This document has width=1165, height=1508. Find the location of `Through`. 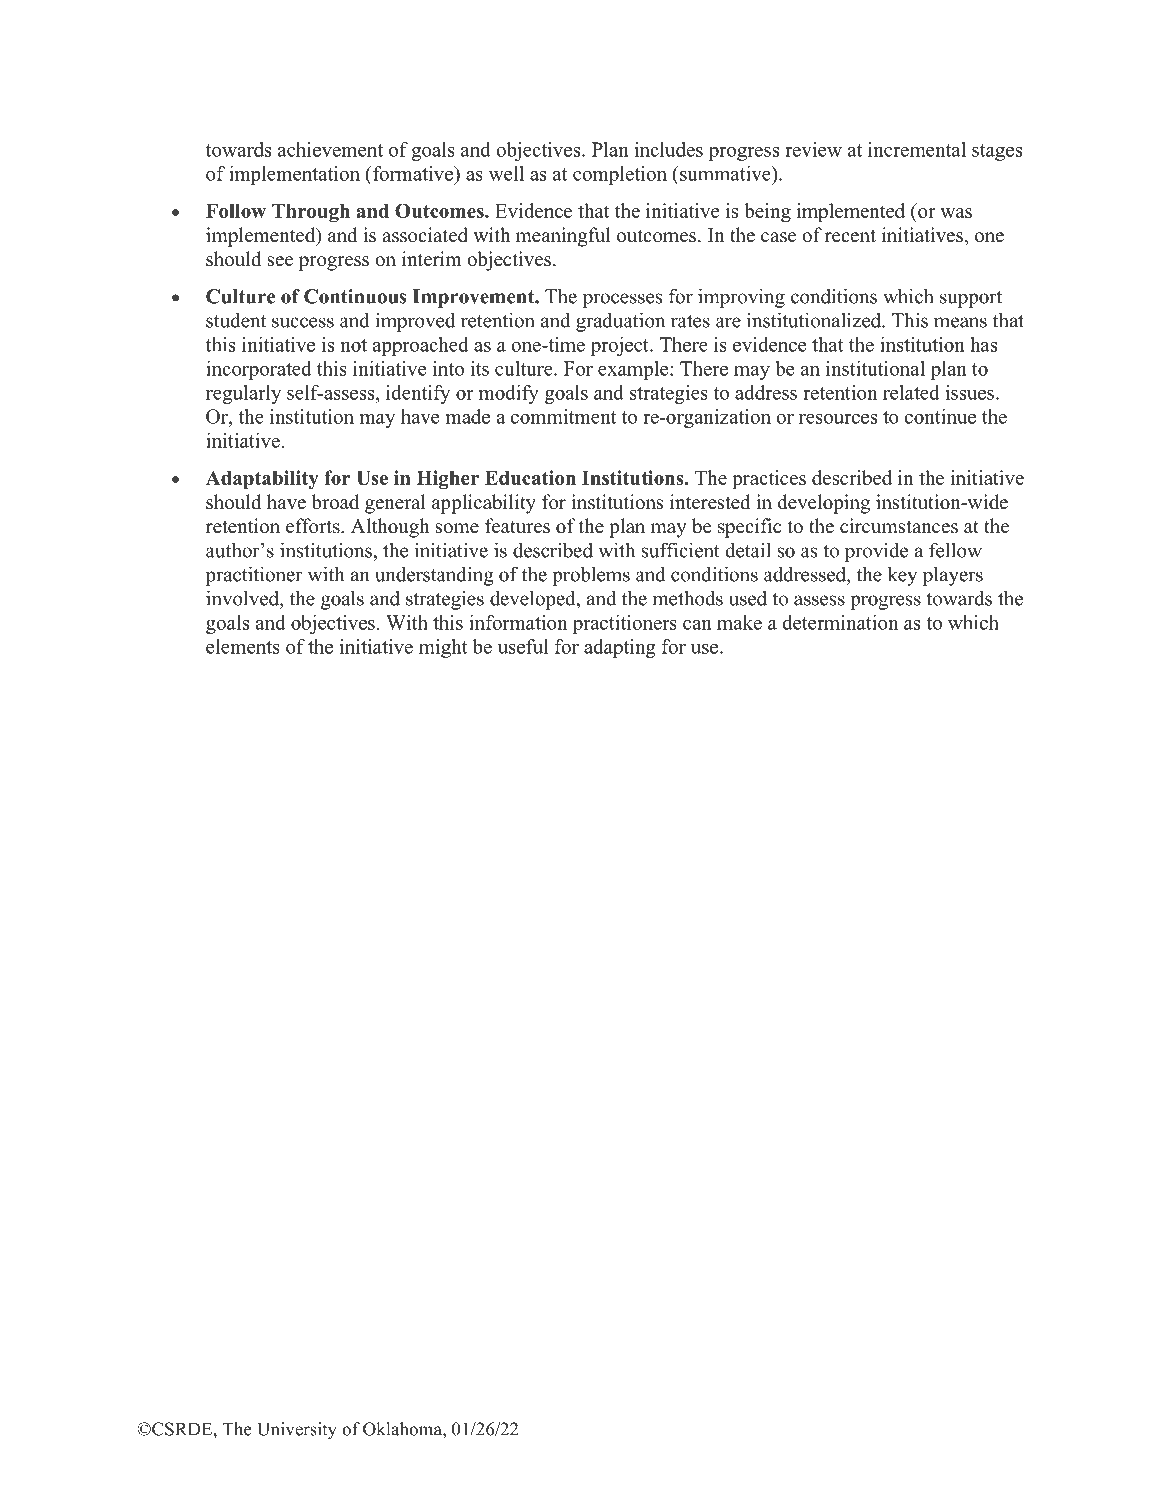

Through is located at coordinates (311, 213).
